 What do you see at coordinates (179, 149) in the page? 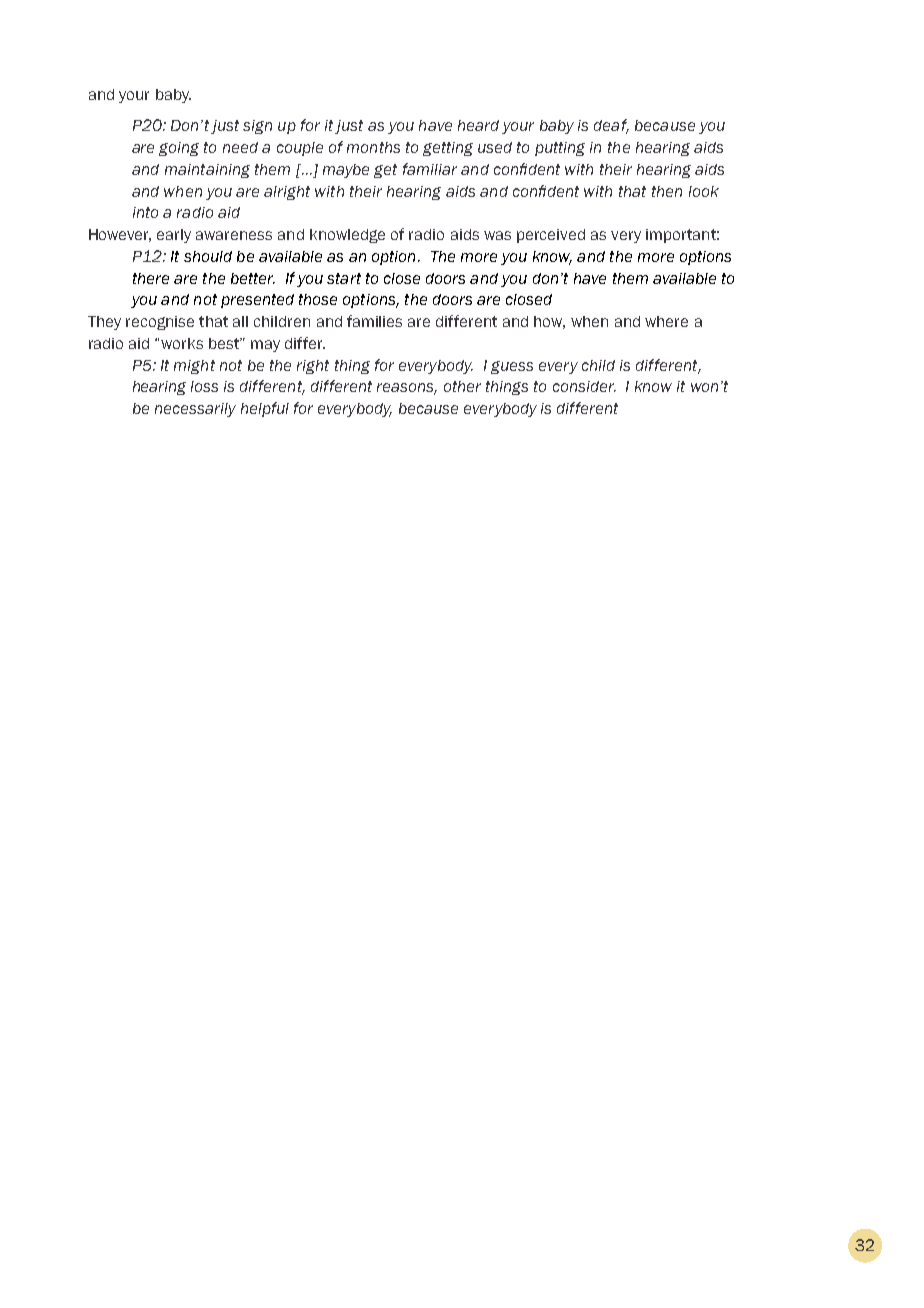
I see `going` at bounding box center [179, 149].
